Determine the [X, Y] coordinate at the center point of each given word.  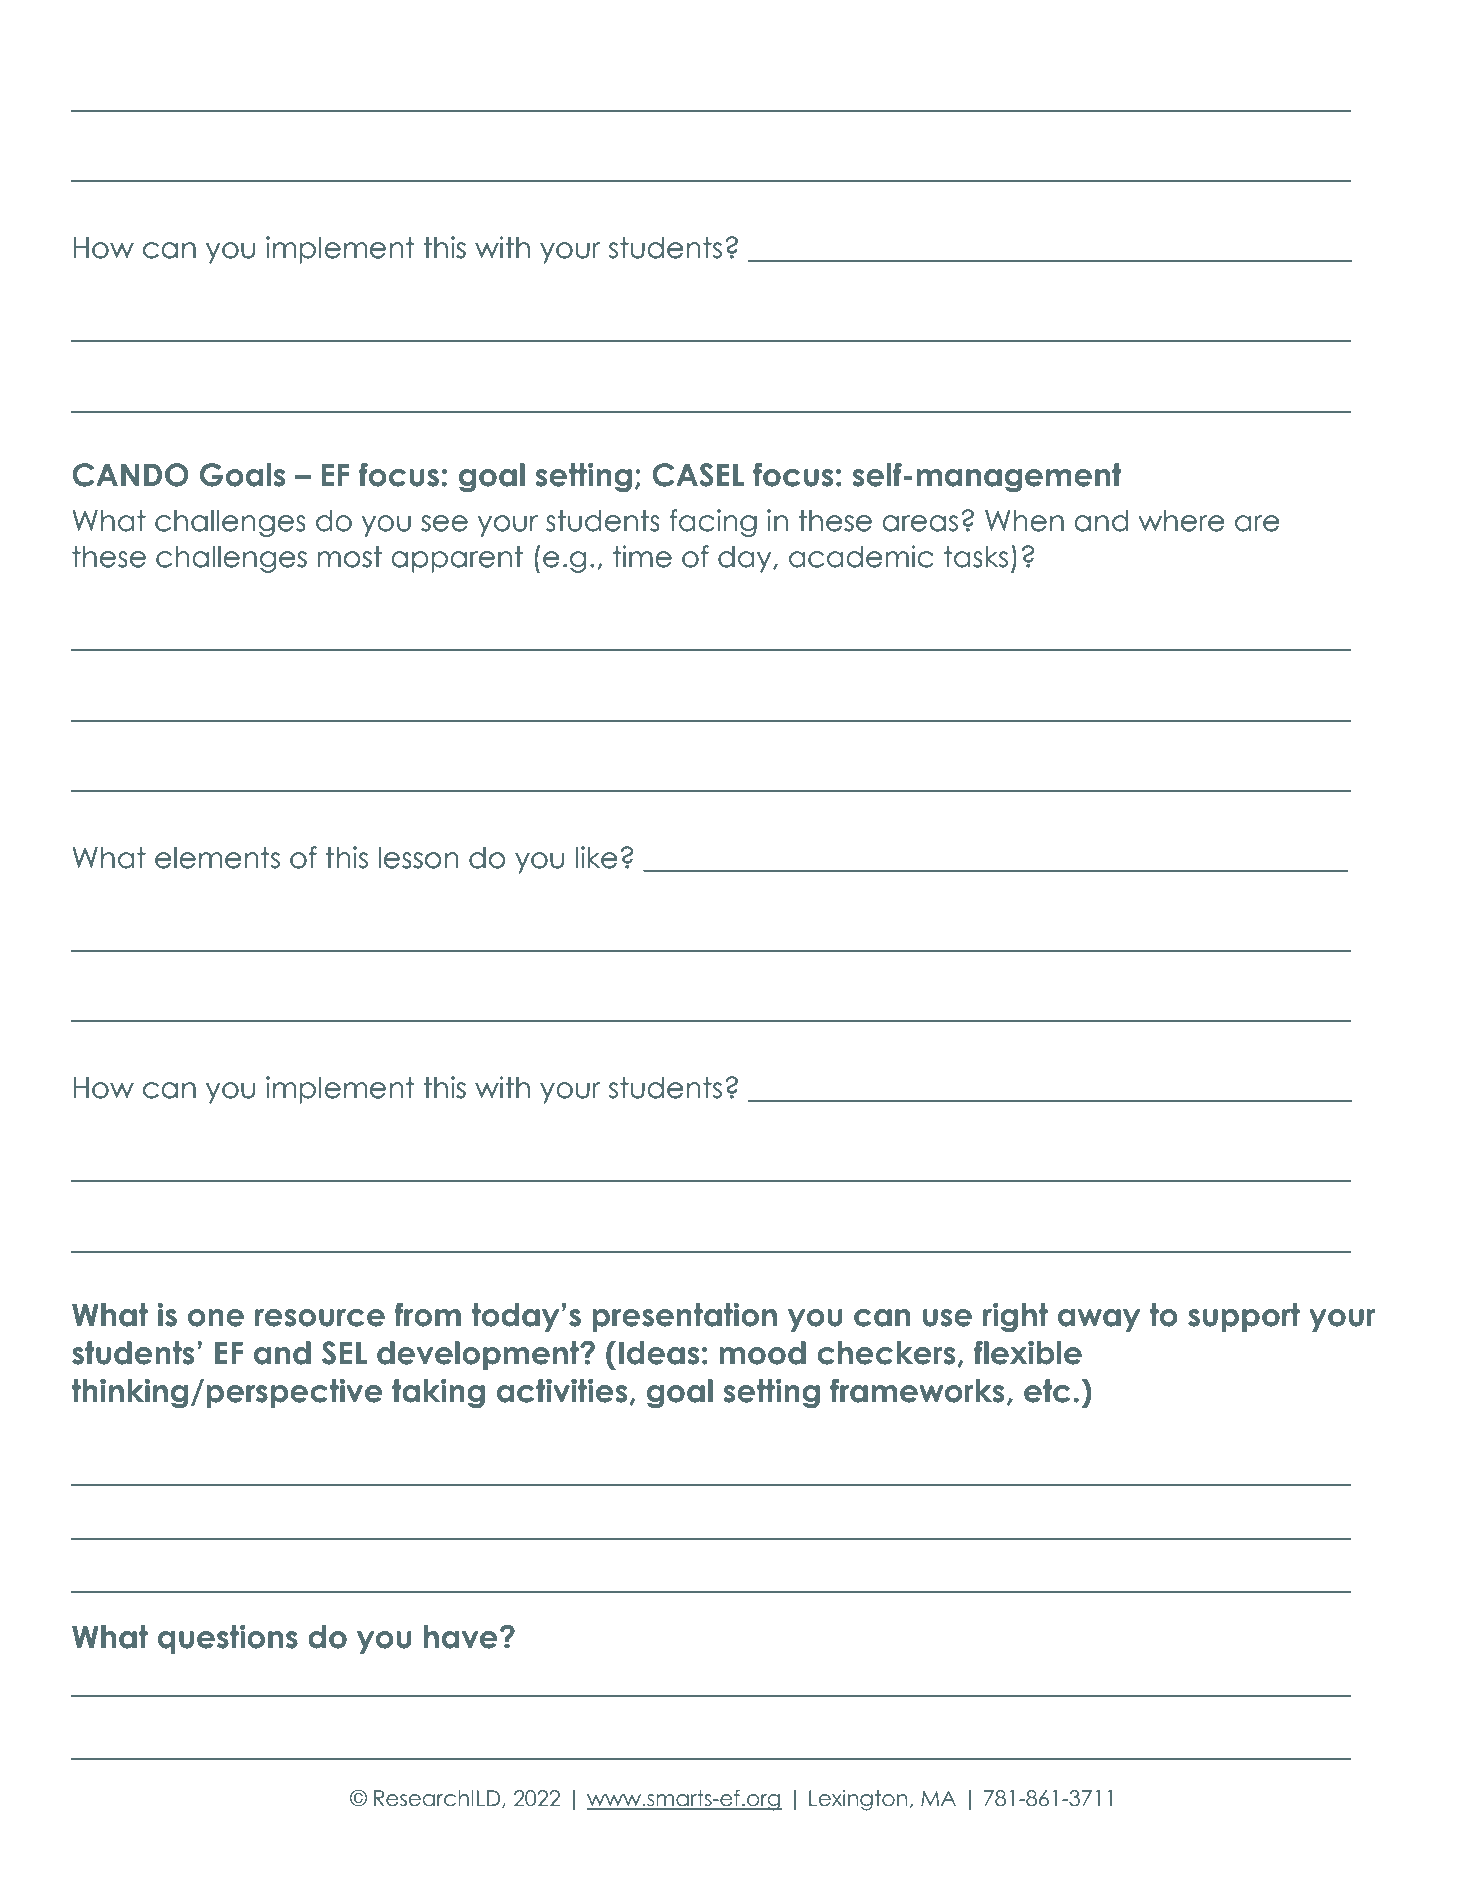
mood [762, 1353]
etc [1047, 1391]
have [461, 1637]
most [349, 557]
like [597, 857]
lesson [418, 858]
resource [320, 1318]
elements [217, 858]
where [1181, 521]
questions [228, 1639]
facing [713, 523]
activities [563, 1392]
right [1015, 1318]
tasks [976, 557]
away [1099, 1320]
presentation [684, 1317]
